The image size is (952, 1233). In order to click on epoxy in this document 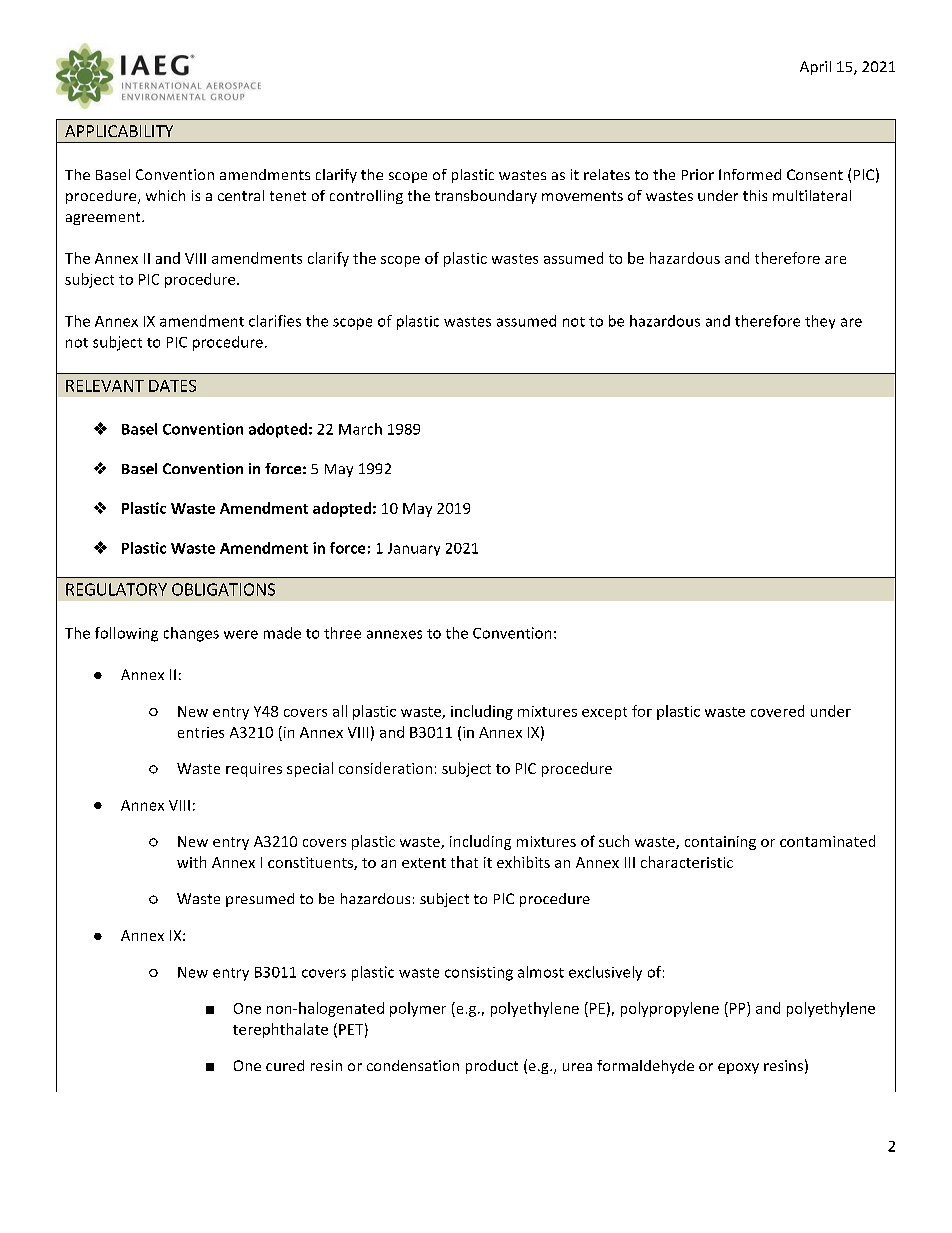, I will do `click(738, 1068)`.
